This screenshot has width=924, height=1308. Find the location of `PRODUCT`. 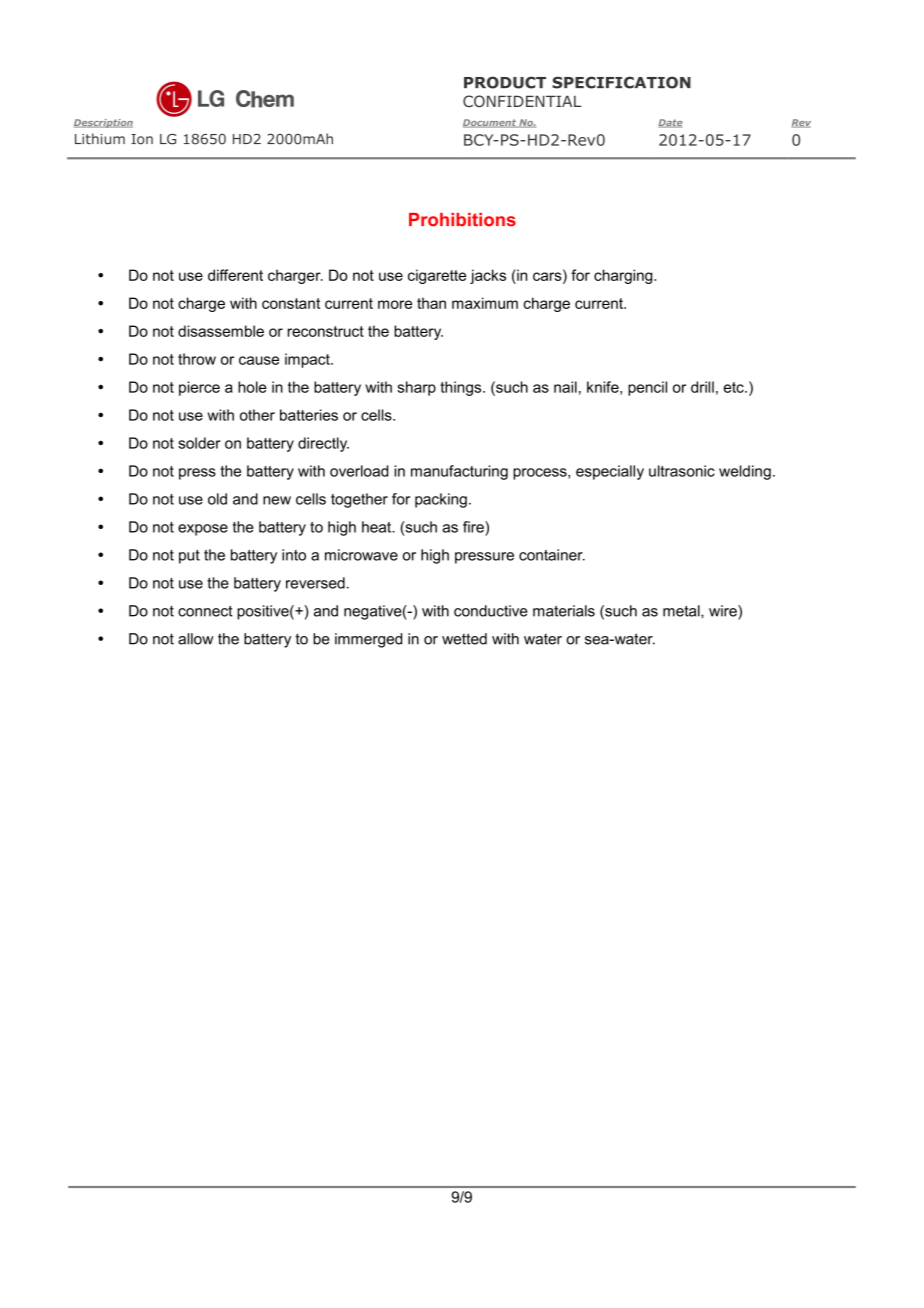

PRODUCT is located at coordinates (505, 82).
